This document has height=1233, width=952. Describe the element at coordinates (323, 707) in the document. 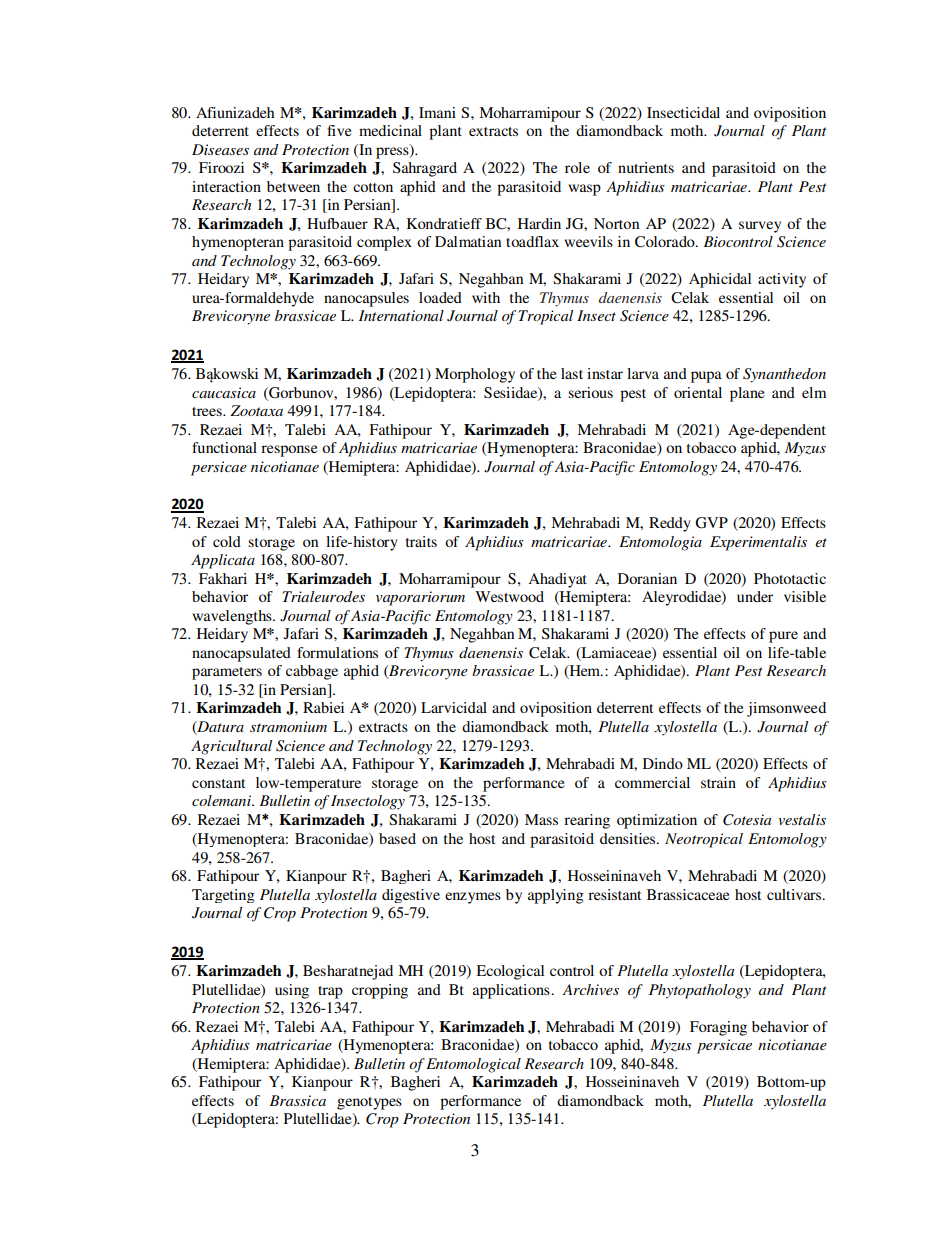

I see `Rabiei` at that location.
